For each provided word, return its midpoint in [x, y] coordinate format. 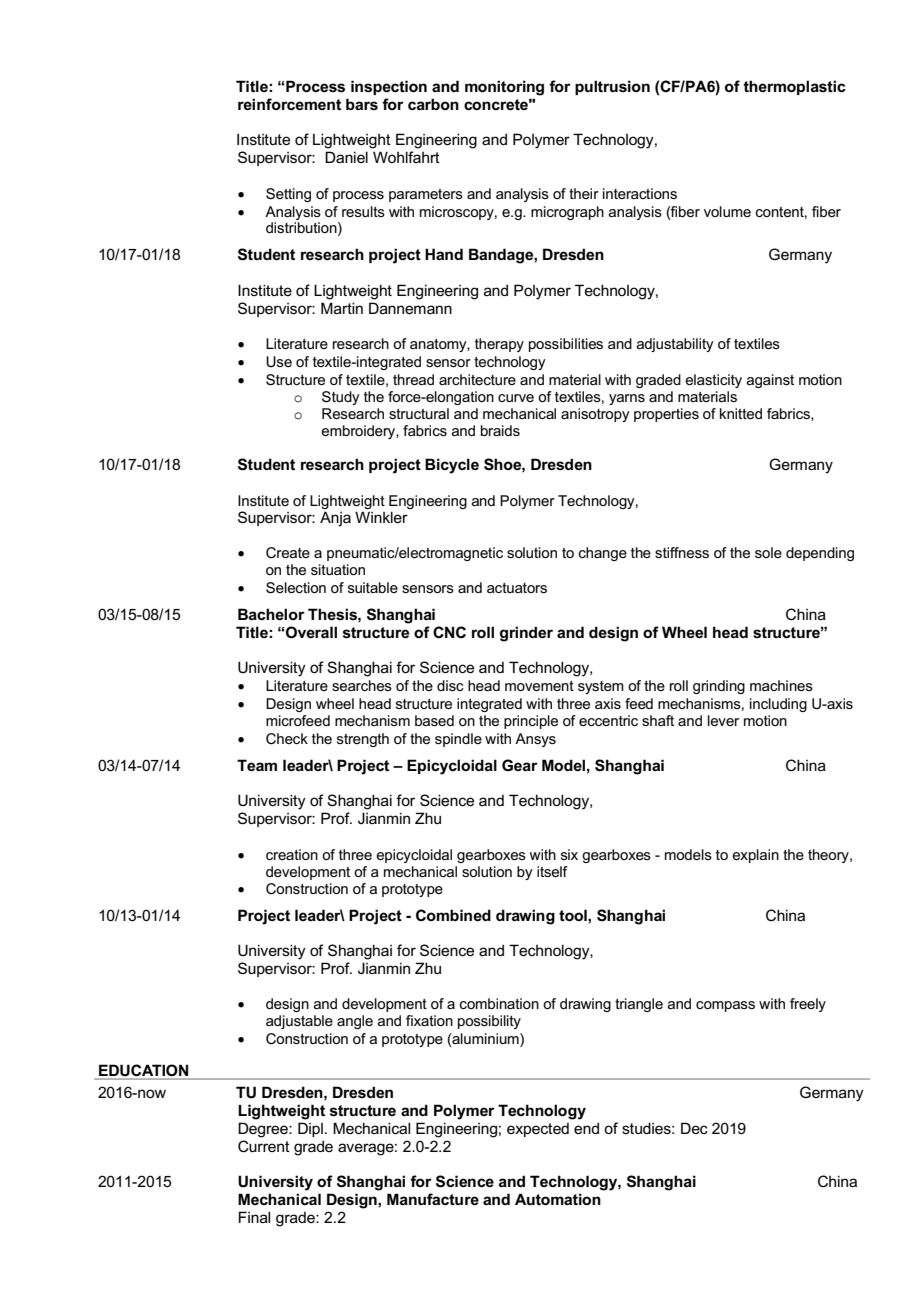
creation [292, 854]
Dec [694, 1128]
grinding [719, 687]
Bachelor [271, 614]
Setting [288, 195]
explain [755, 856]
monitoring [504, 88]
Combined [453, 915]
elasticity [713, 381]
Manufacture [433, 1199]
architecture [477, 379]
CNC [449, 632]
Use [279, 361]
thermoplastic [794, 87]
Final [254, 1217]
